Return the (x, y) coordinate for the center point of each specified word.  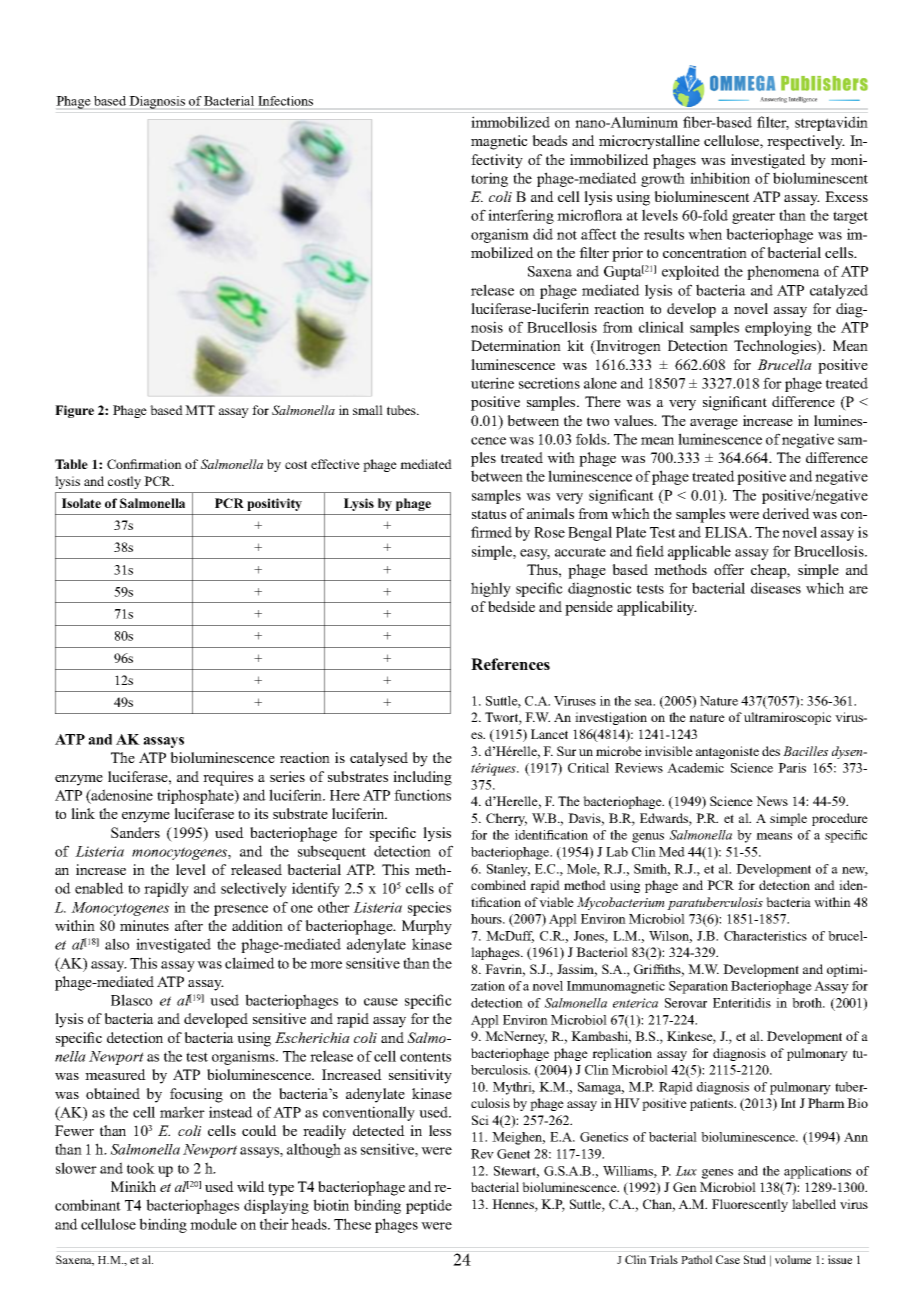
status (489, 514)
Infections (286, 101)
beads (549, 140)
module (213, 1224)
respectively (806, 142)
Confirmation (144, 464)
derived (786, 513)
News (772, 801)
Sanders (135, 832)
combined (498, 885)
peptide (429, 1206)
